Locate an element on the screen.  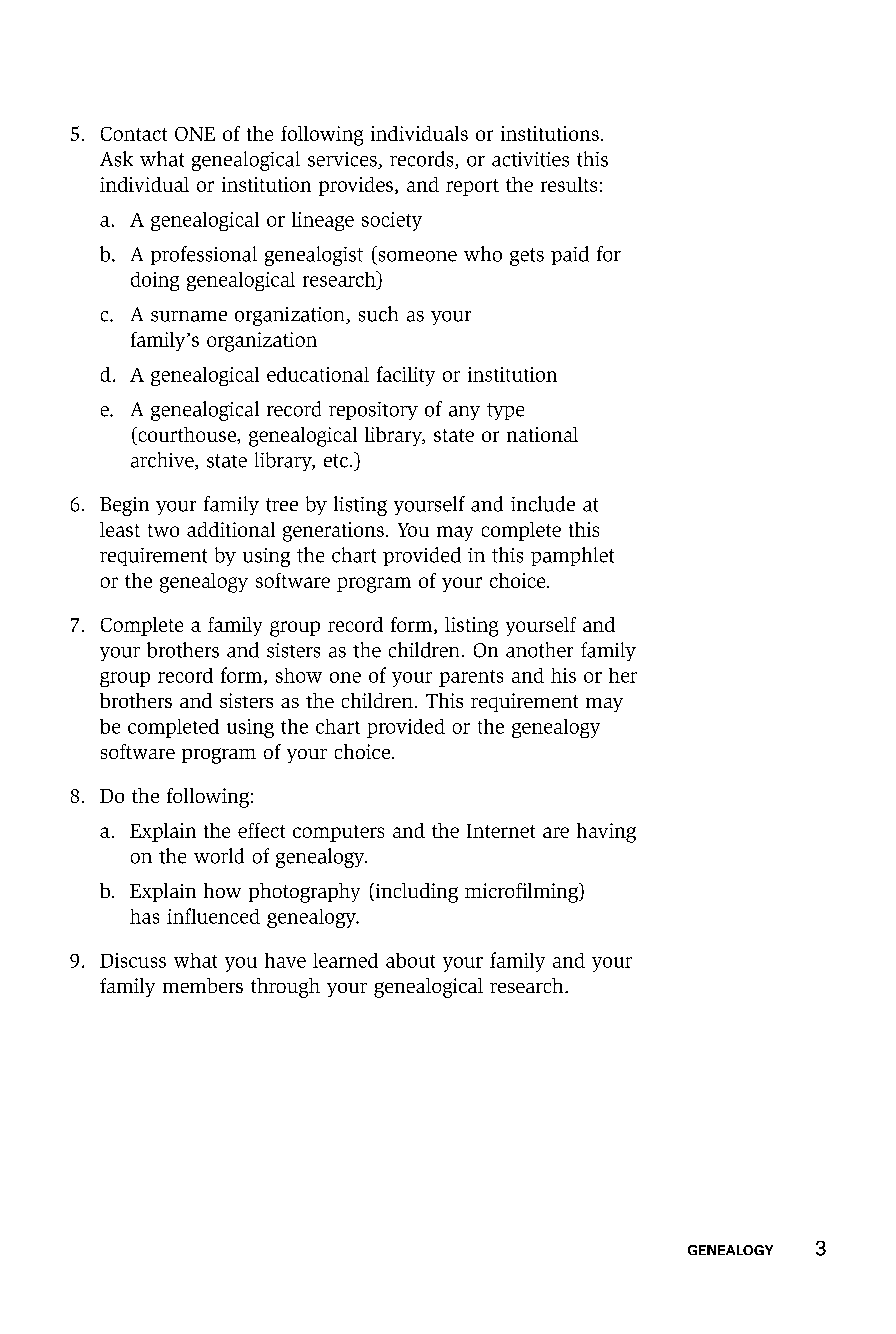
pamphlet is located at coordinates (572, 556).
